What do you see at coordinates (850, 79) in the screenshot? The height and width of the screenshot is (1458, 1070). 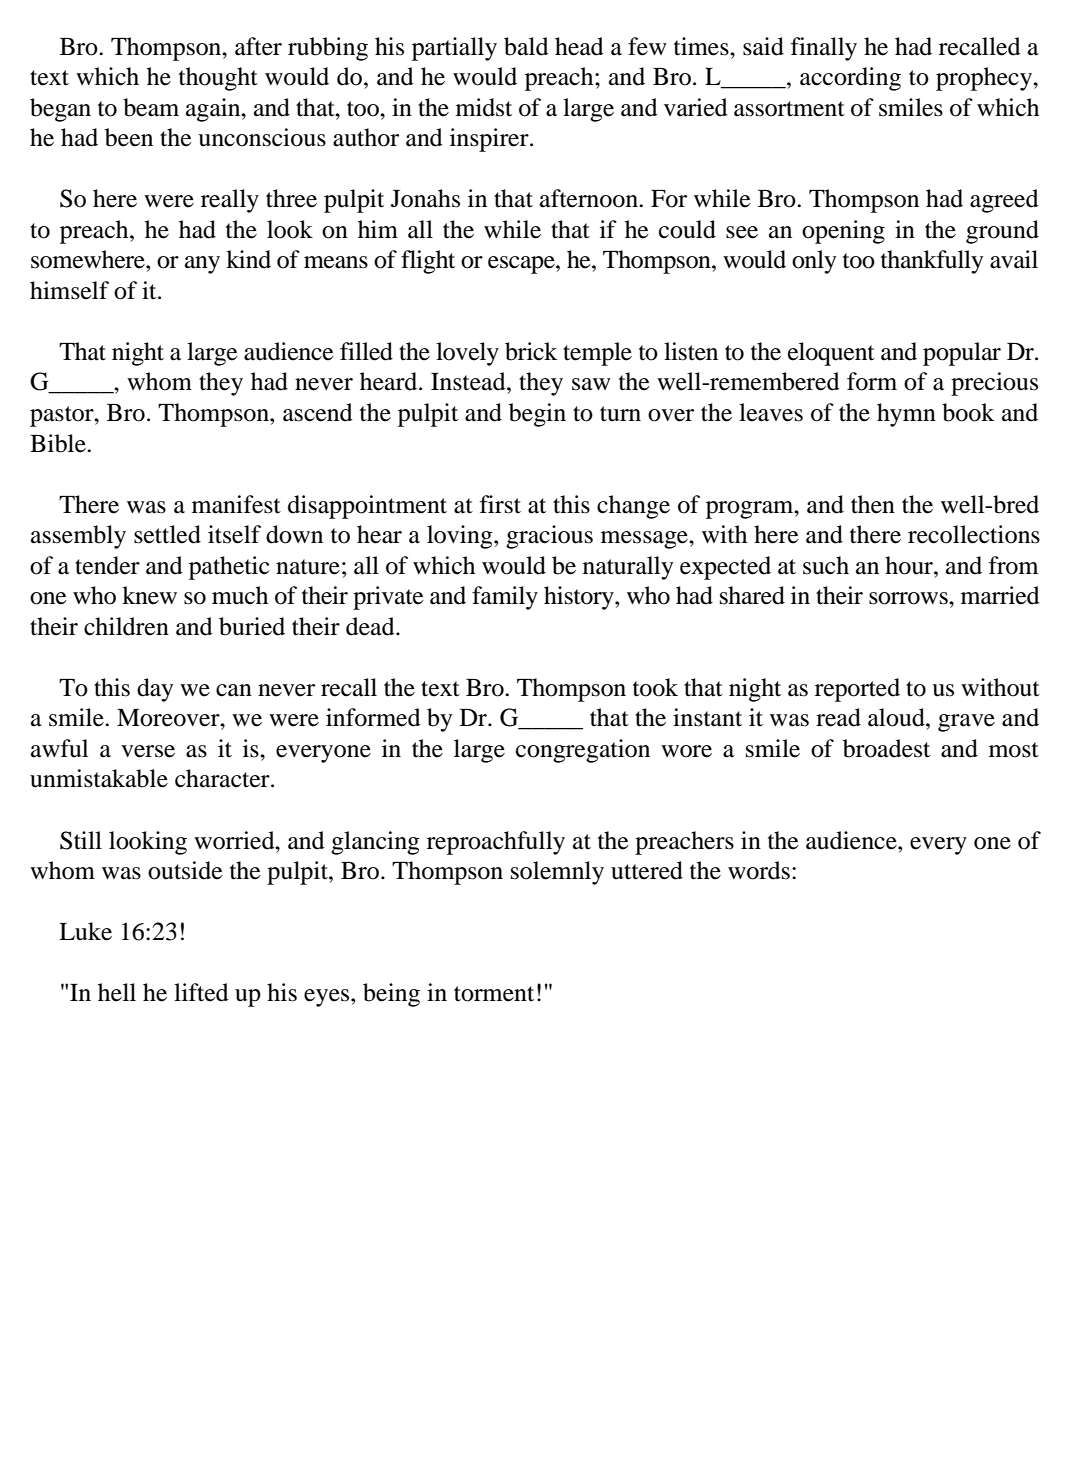 I see `according` at bounding box center [850, 79].
